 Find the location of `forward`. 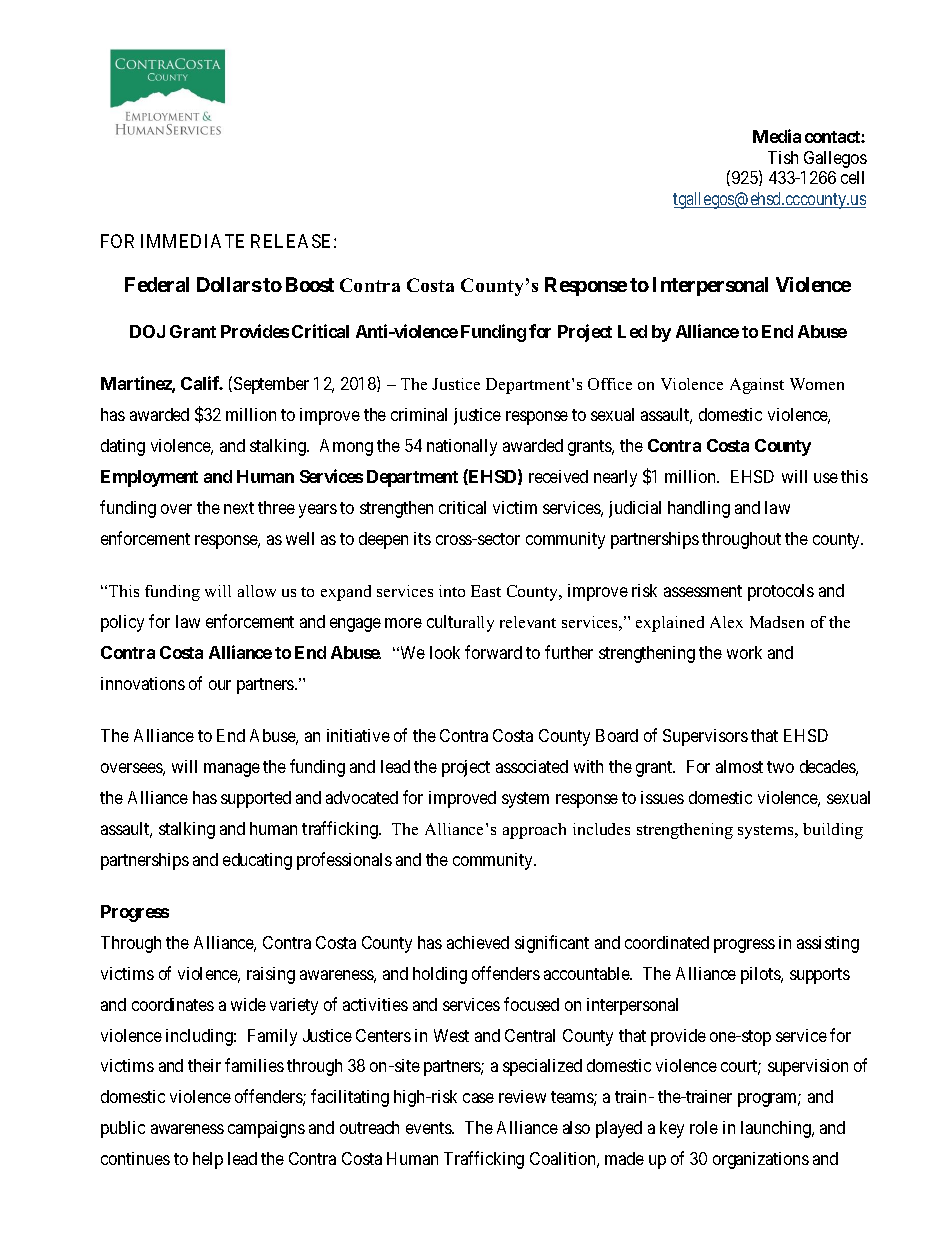

forward is located at coordinates (493, 652).
